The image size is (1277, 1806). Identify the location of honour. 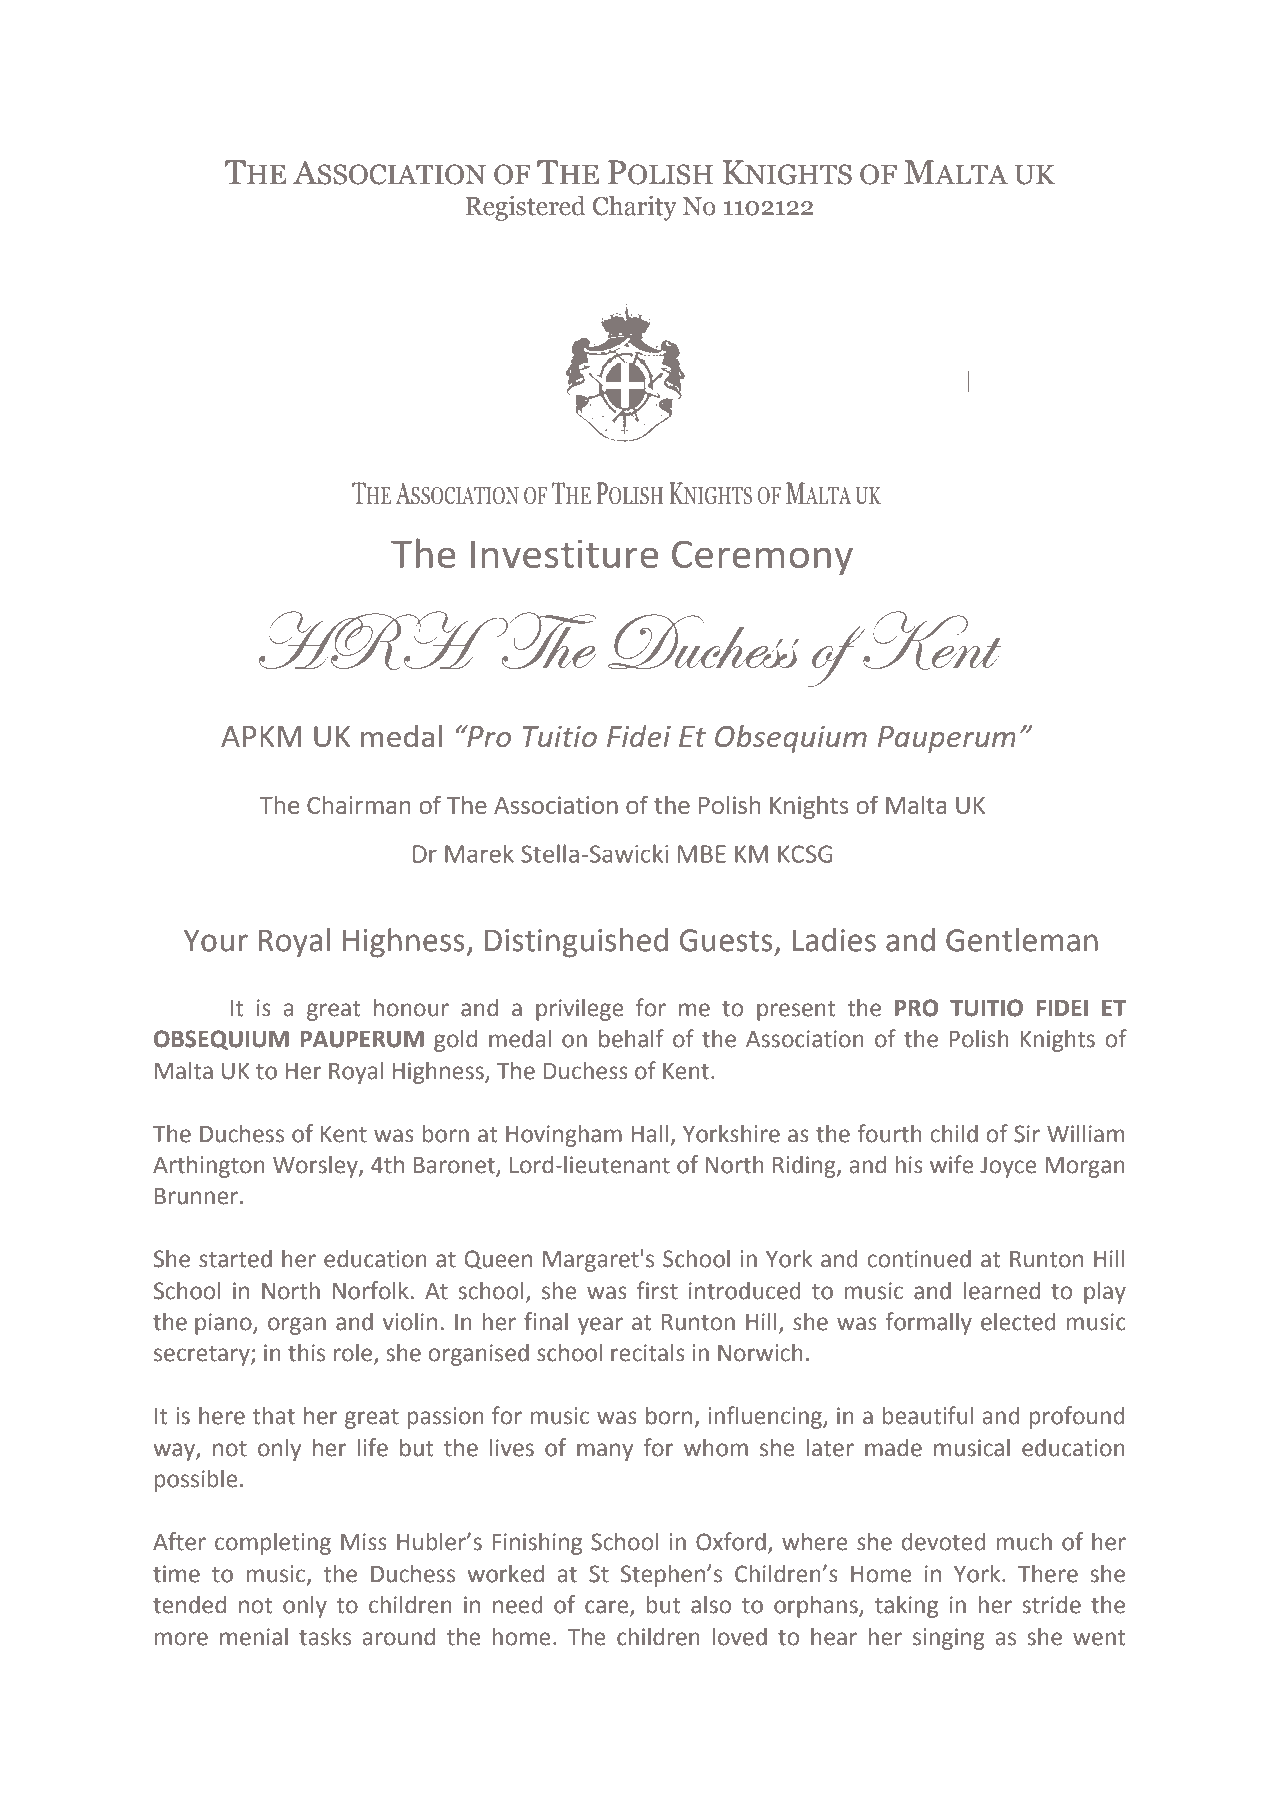
(411, 1007).
